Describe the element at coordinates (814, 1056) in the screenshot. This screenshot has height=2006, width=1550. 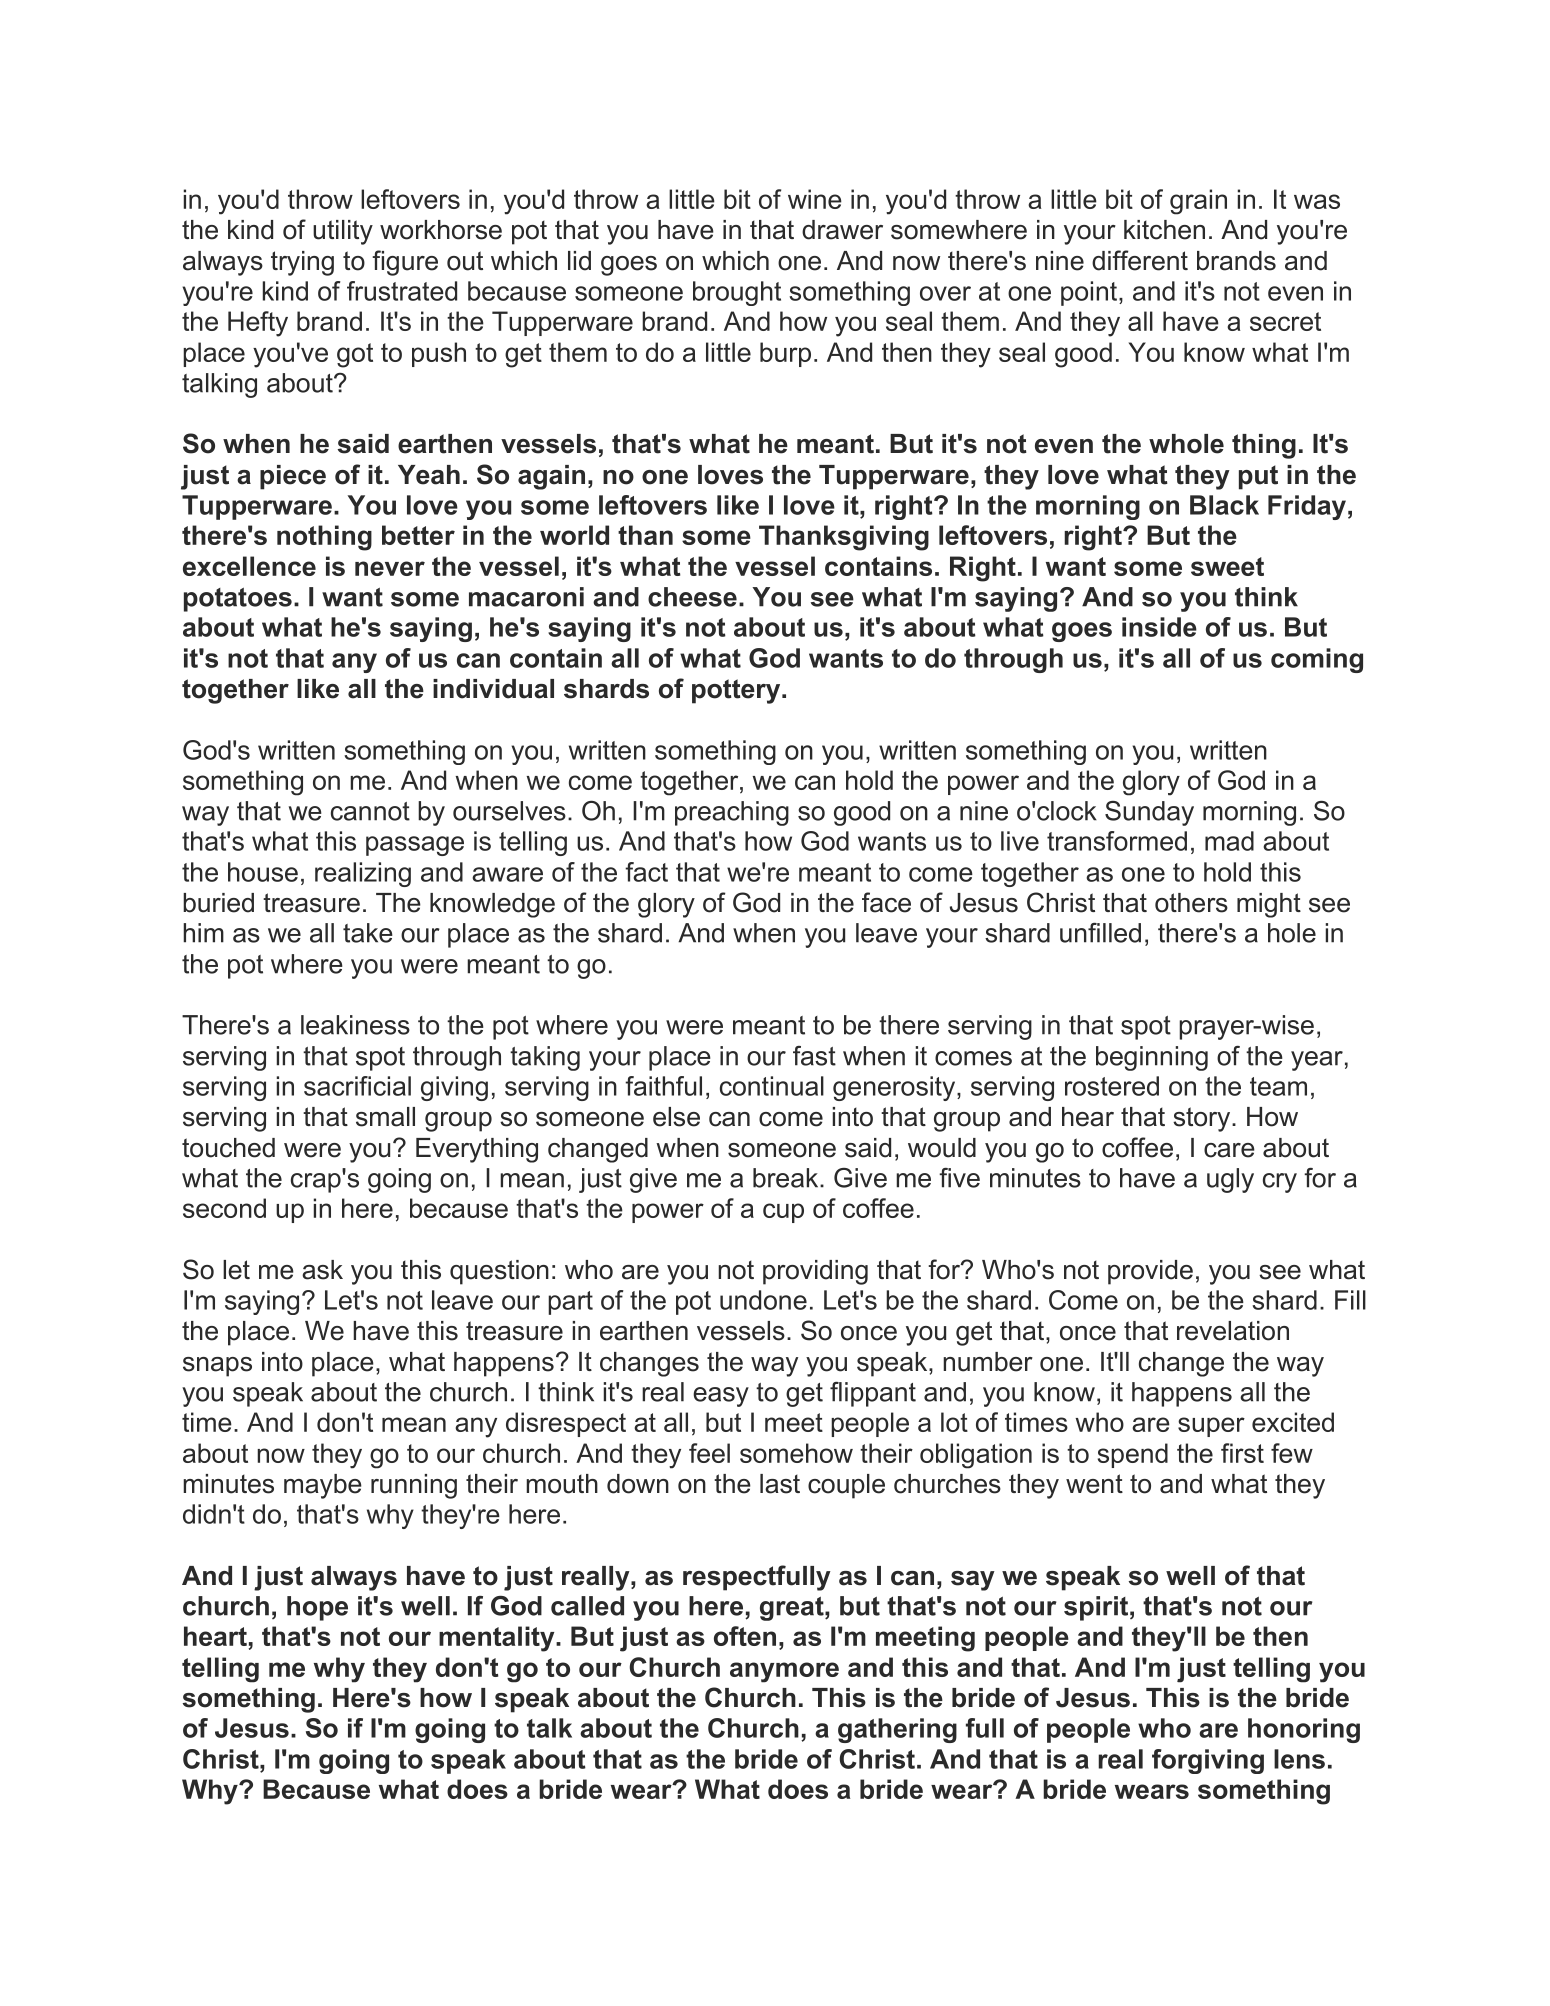
I see `fast` at that location.
